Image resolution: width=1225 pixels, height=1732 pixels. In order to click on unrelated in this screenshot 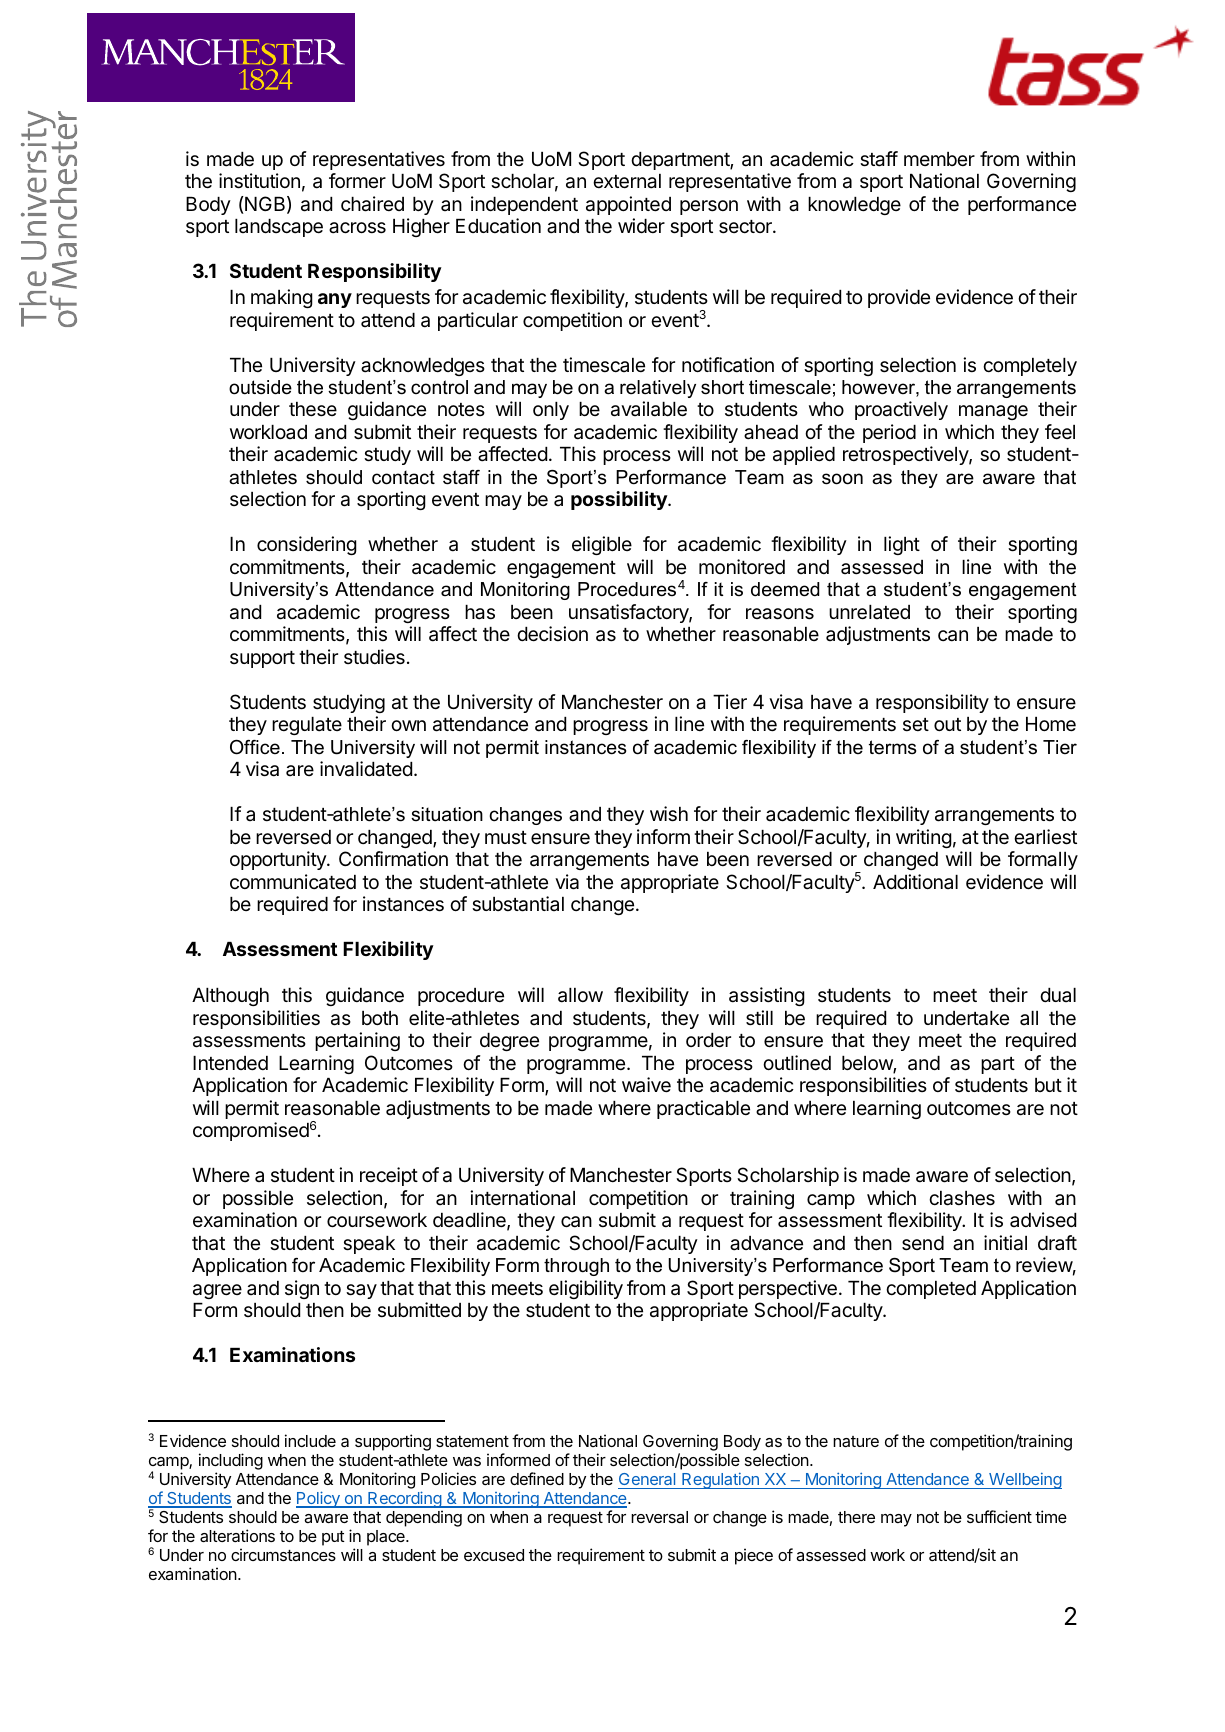, I will do `click(869, 612)`.
